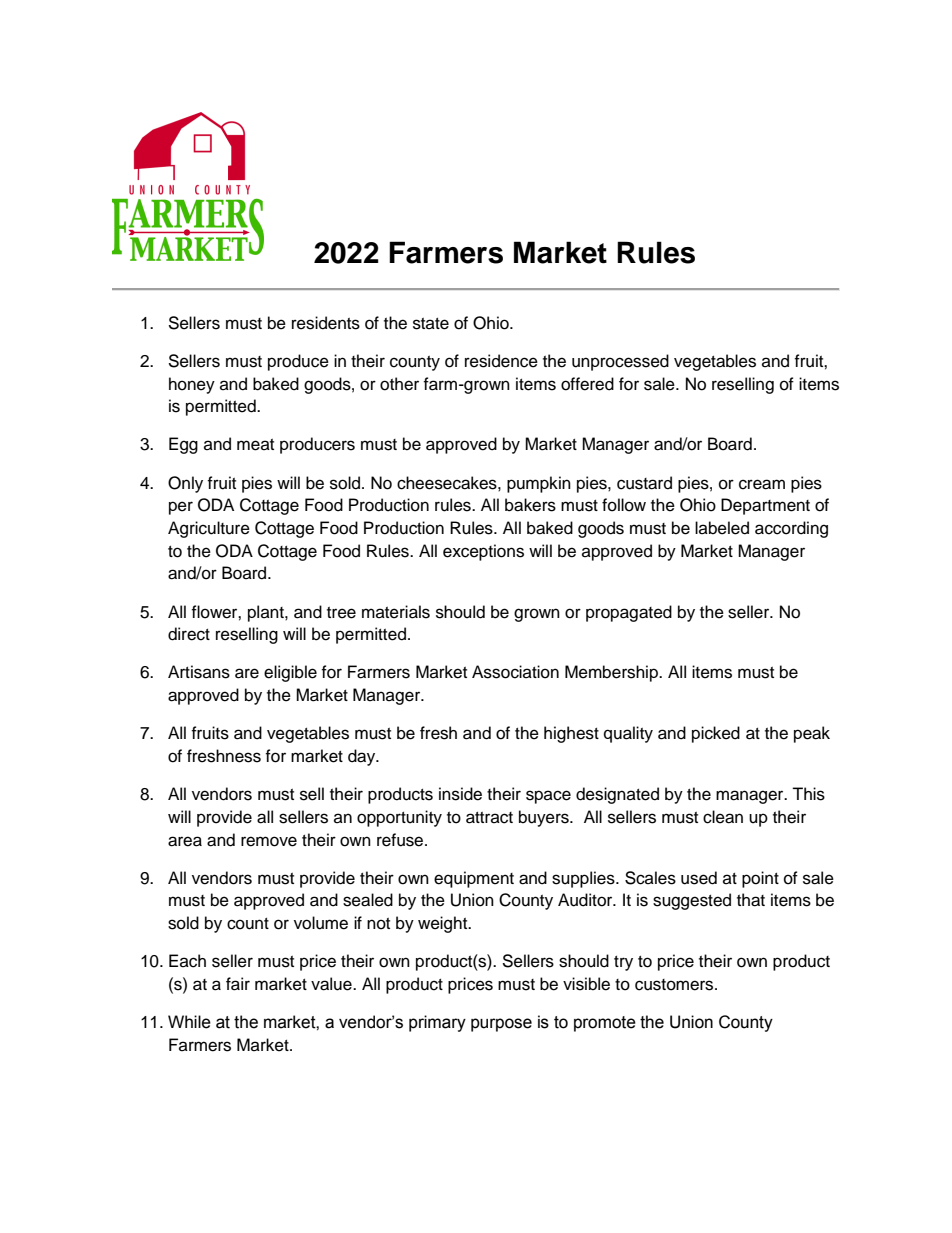  What do you see at coordinates (501, 1025) in the screenshot?
I see `purpose` at bounding box center [501, 1025].
